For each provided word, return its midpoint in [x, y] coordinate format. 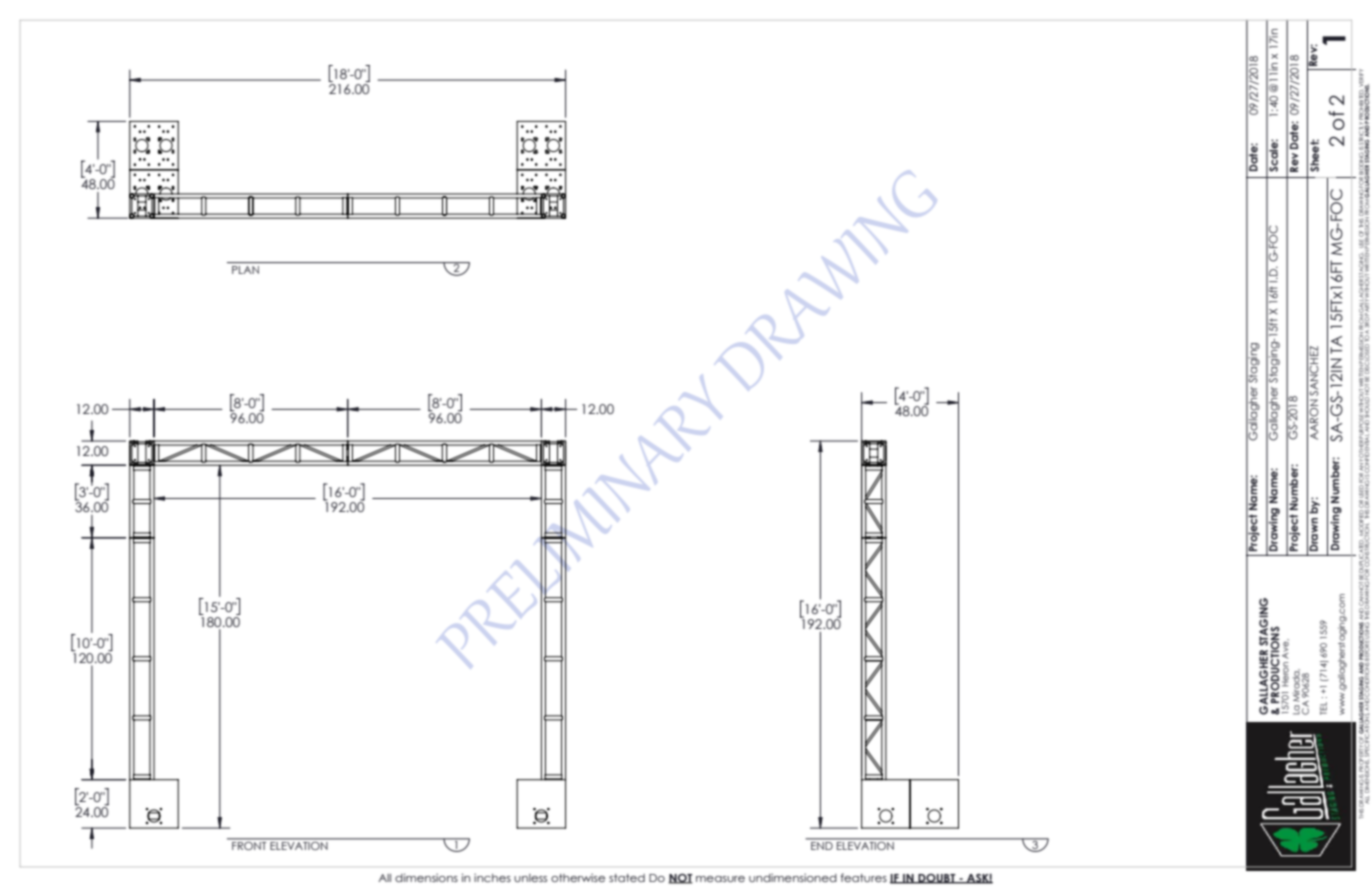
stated [627, 878]
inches [492, 877]
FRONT [249, 844]
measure [720, 879]
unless [530, 878]
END [822, 844]
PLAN [245, 270]
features [863, 877]
